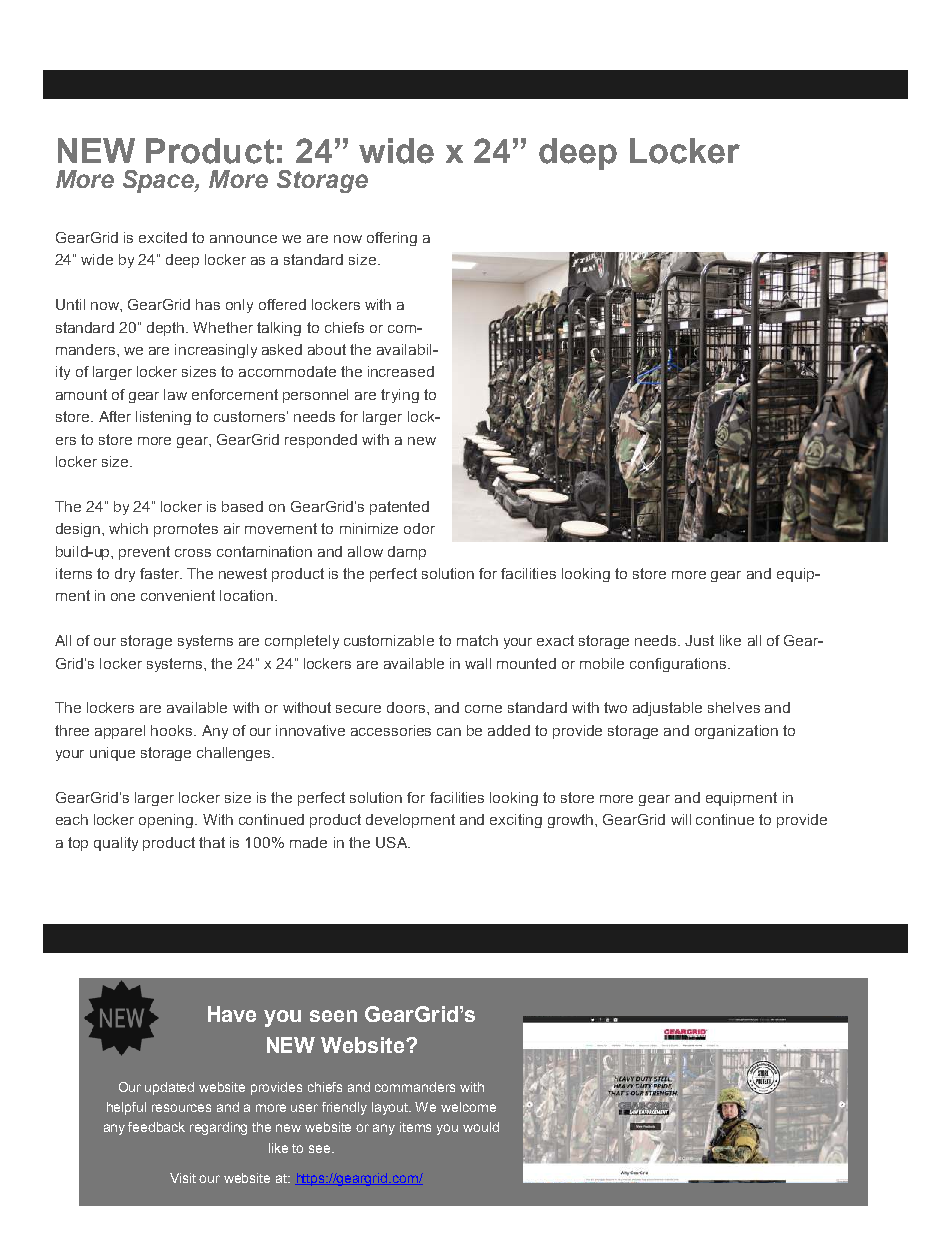  I want to click on will, so click(681, 819).
